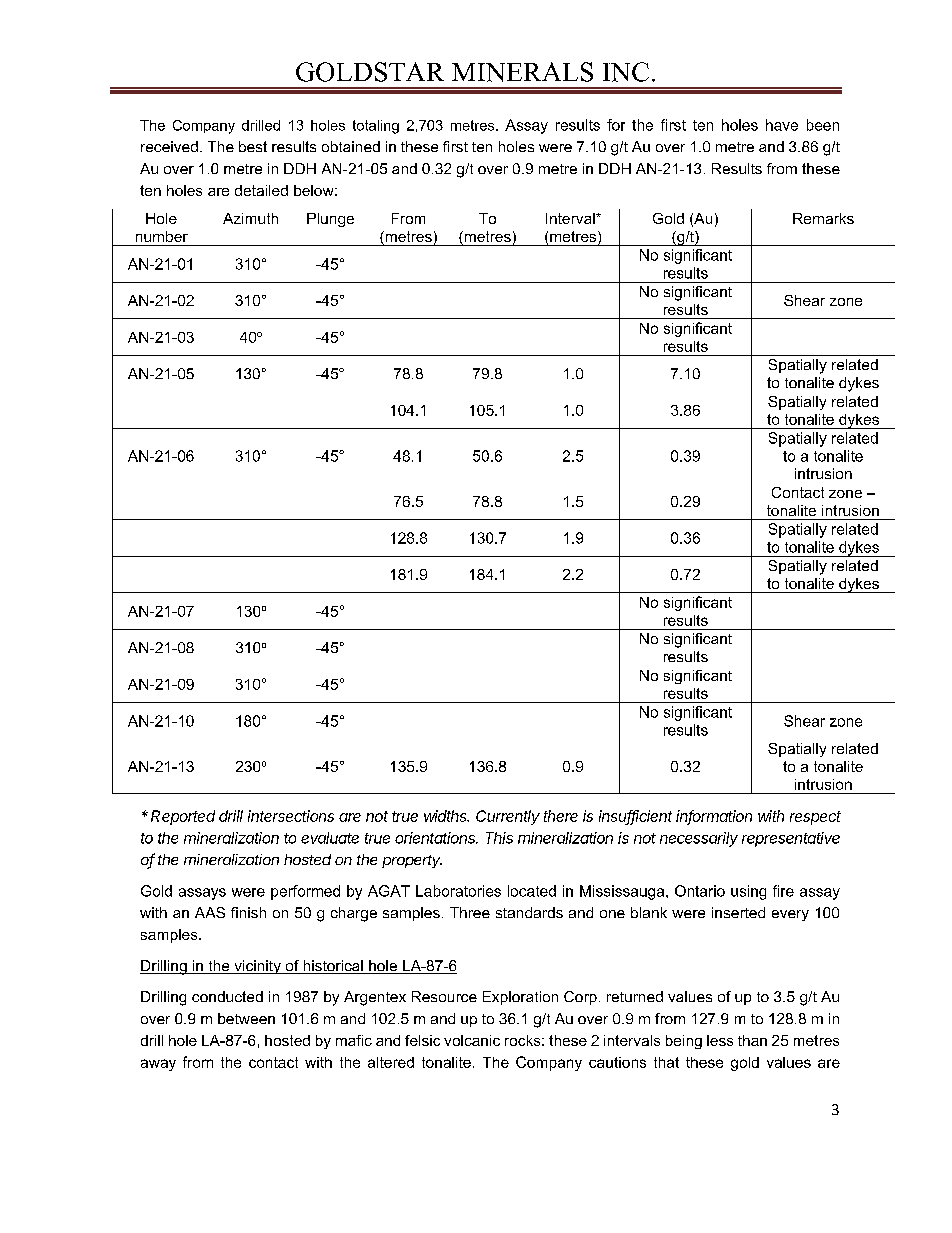 The width and height of the screenshot is (952, 1233). Describe the element at coordinates (752, 1040) in the screenshot. I see `than` at that location.
